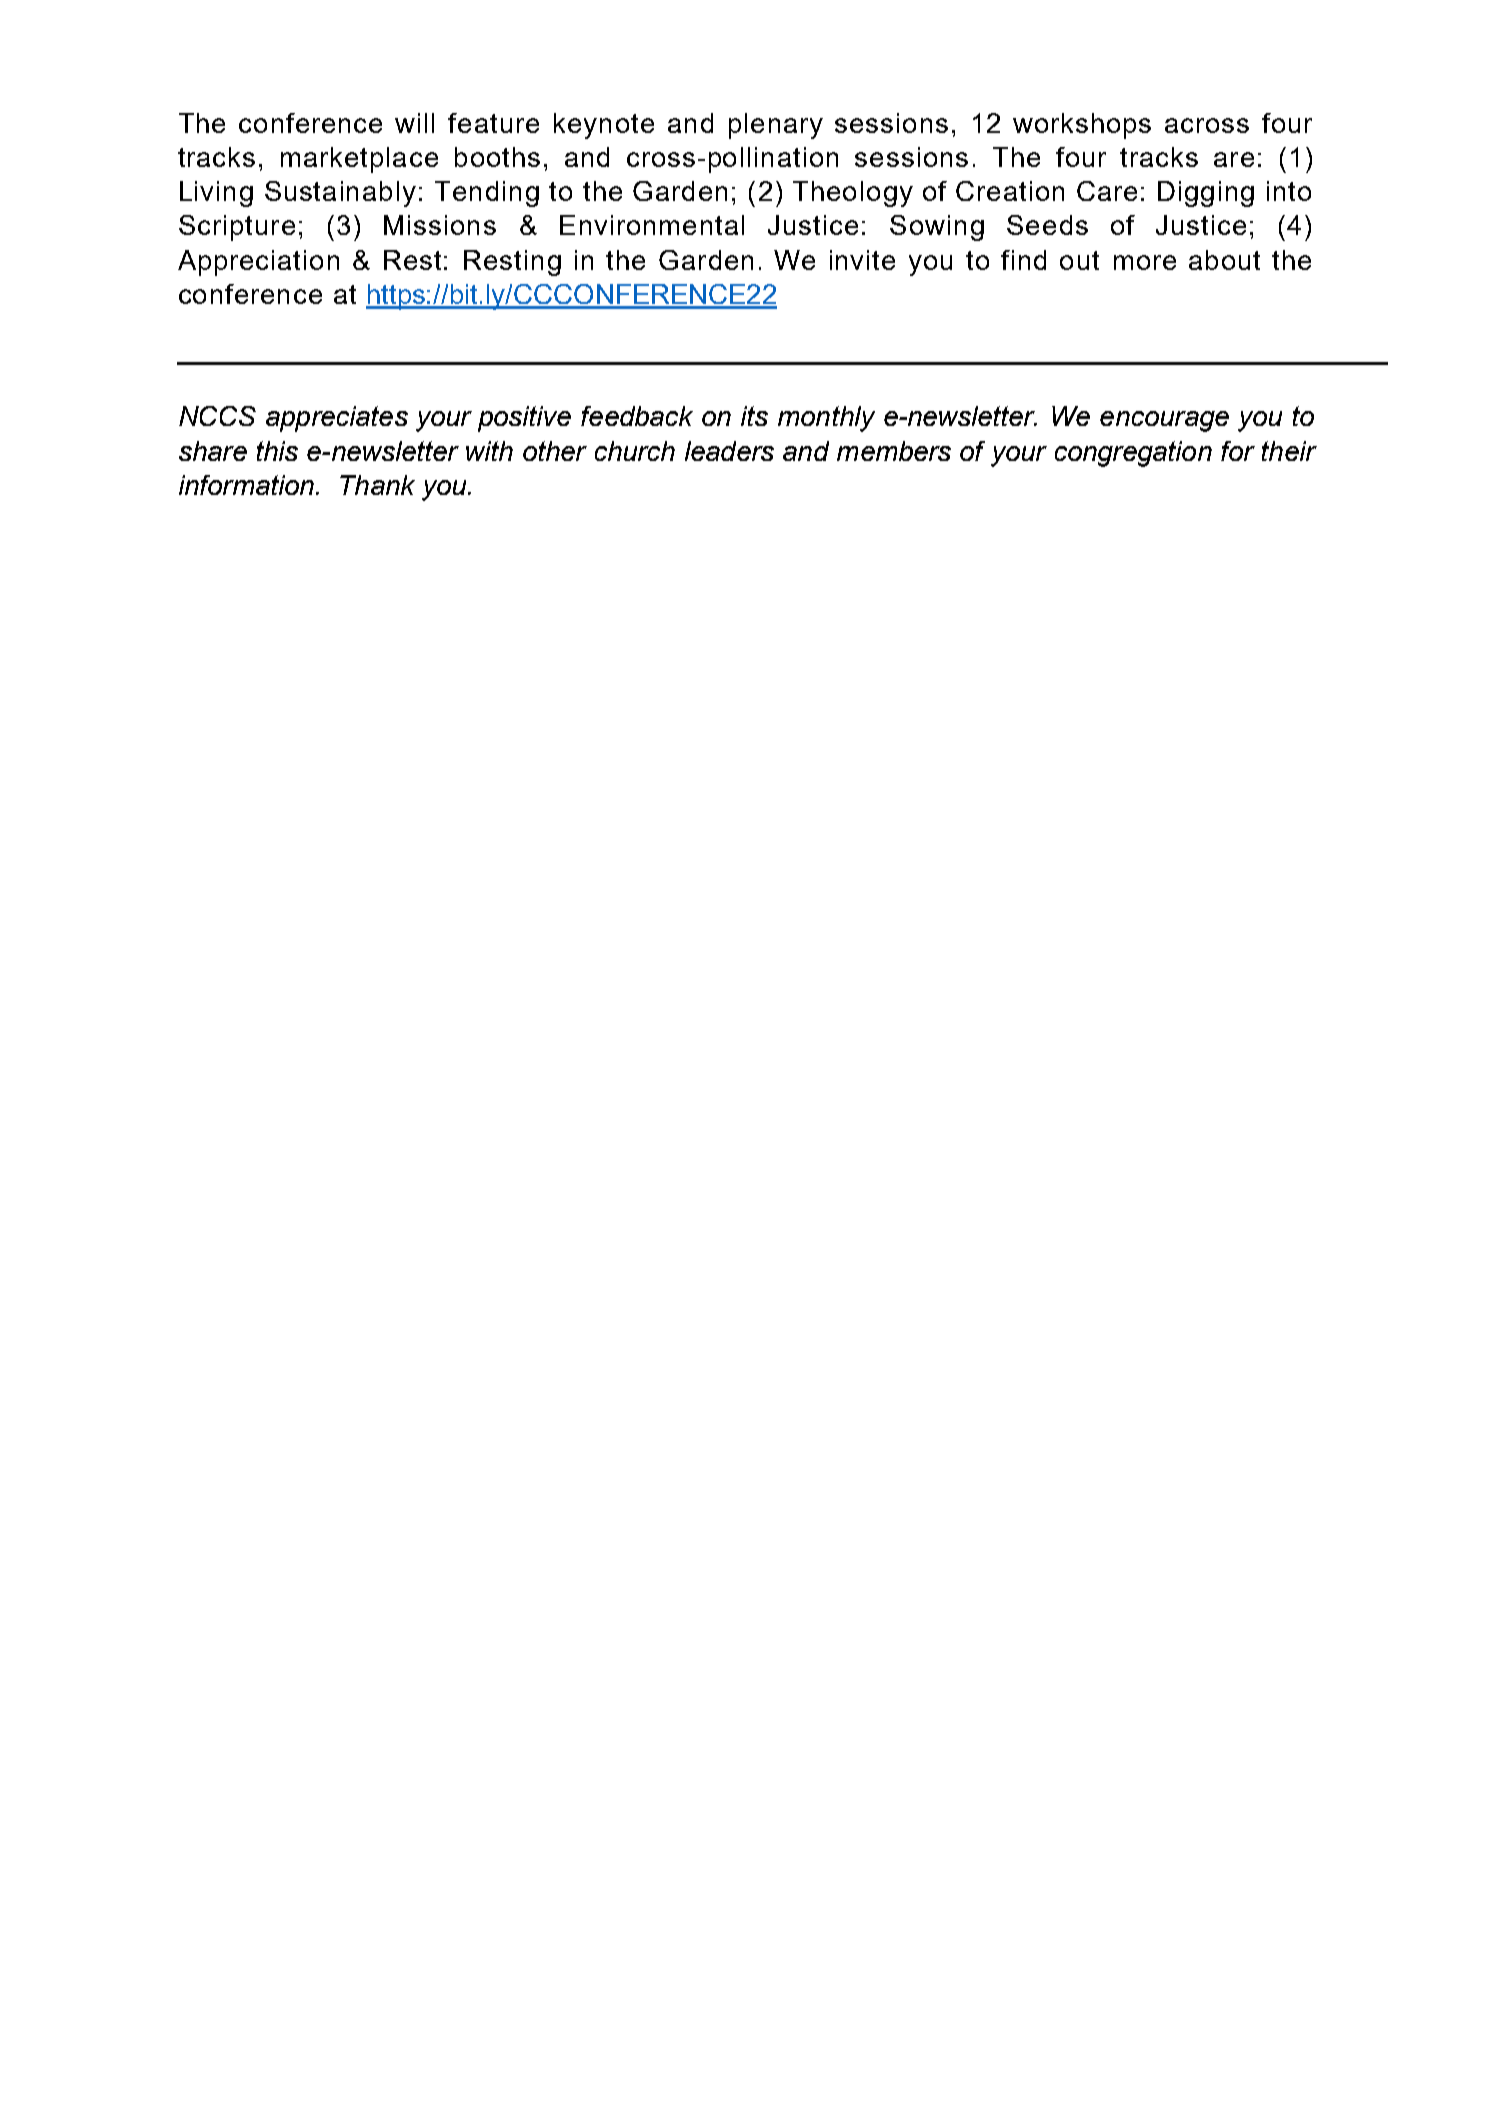 Image resolution: width=1492 pixels, height=2110 pixels. I want to click on Thank, so click(377, 485).
